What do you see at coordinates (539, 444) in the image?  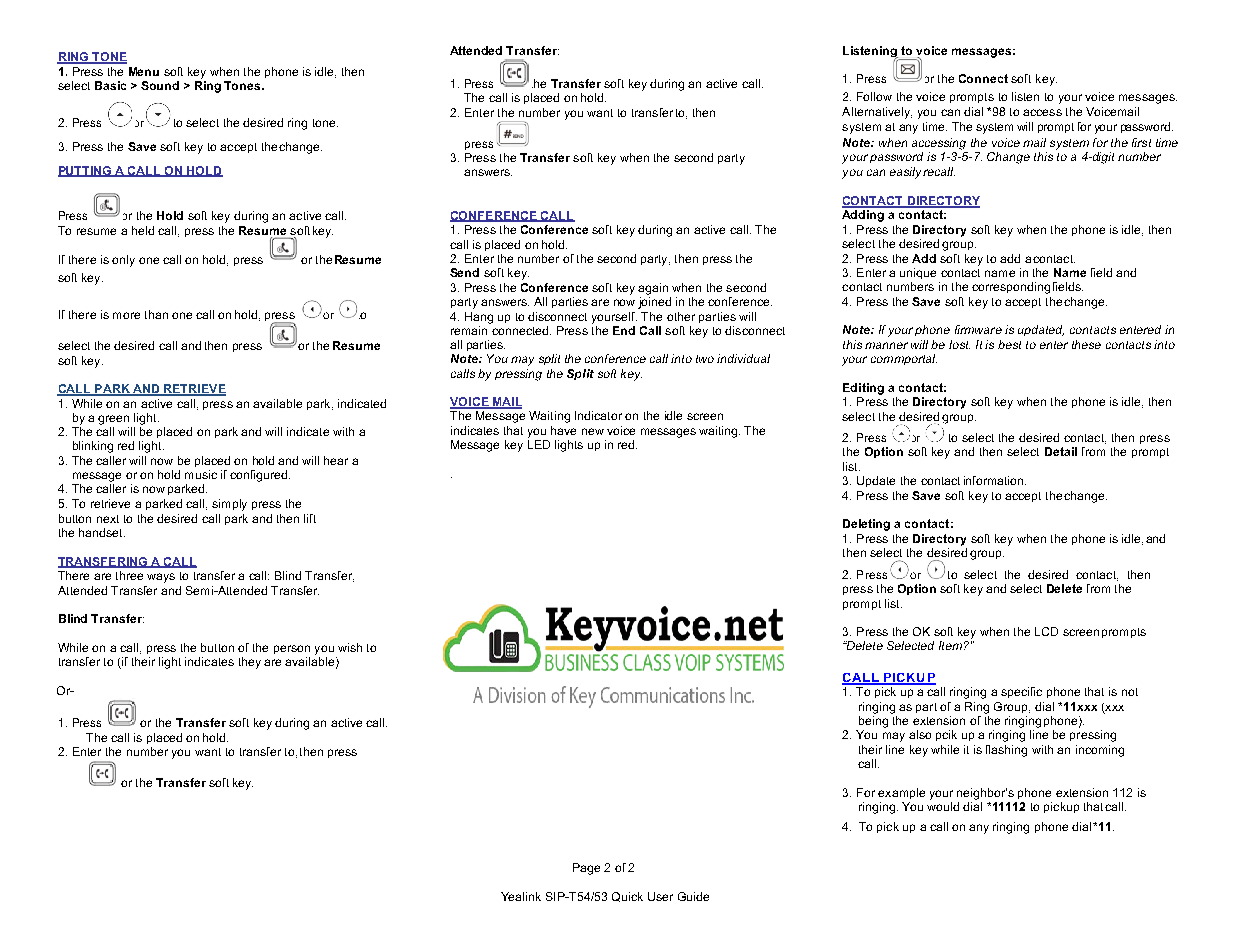 I see `LED` at bounding box center [539, 444].
